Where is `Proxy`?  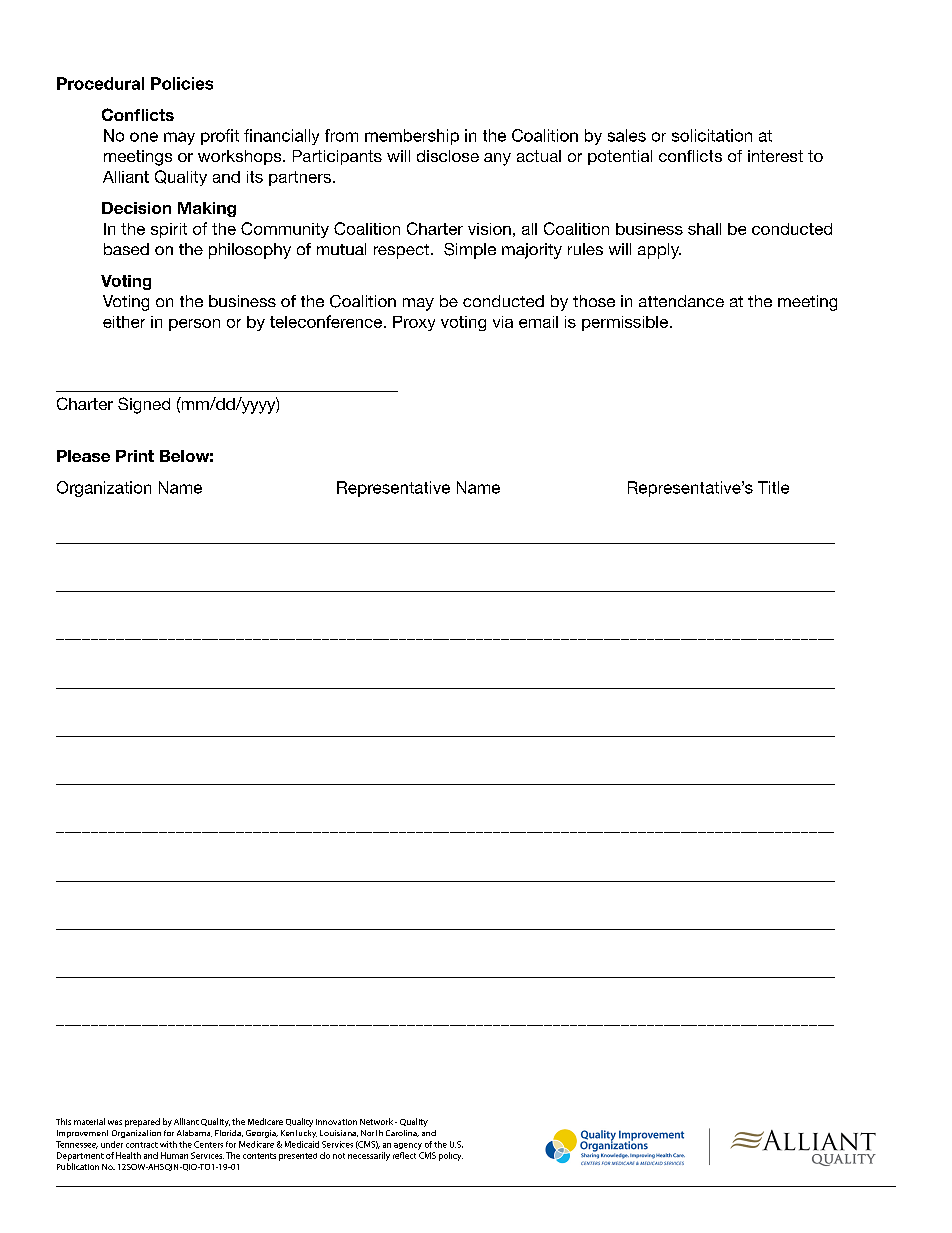 Proxy is located at coordinates (414, 323).
